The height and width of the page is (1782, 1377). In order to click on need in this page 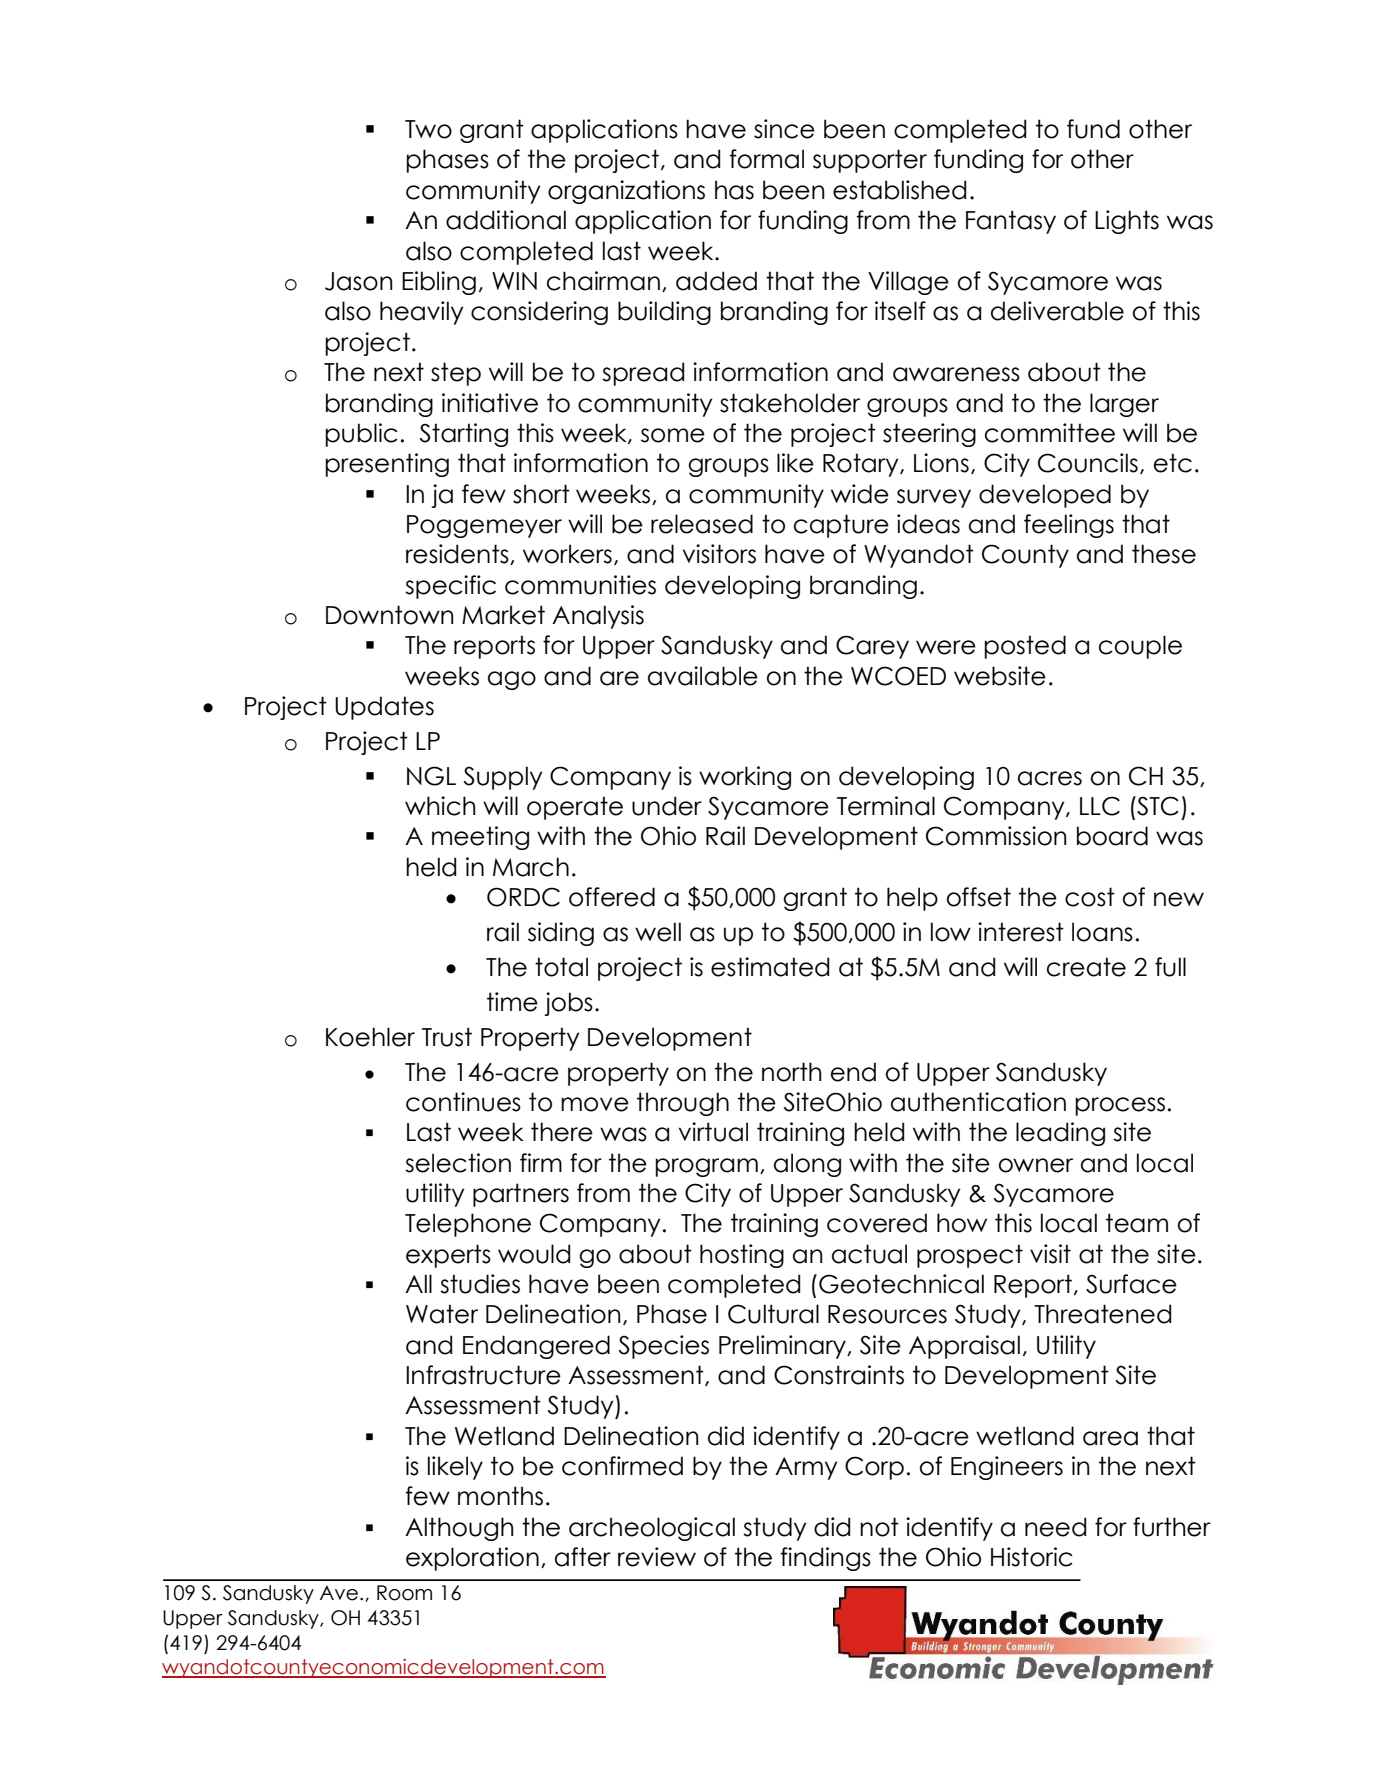, I will do `click(1055, 1527)`.
